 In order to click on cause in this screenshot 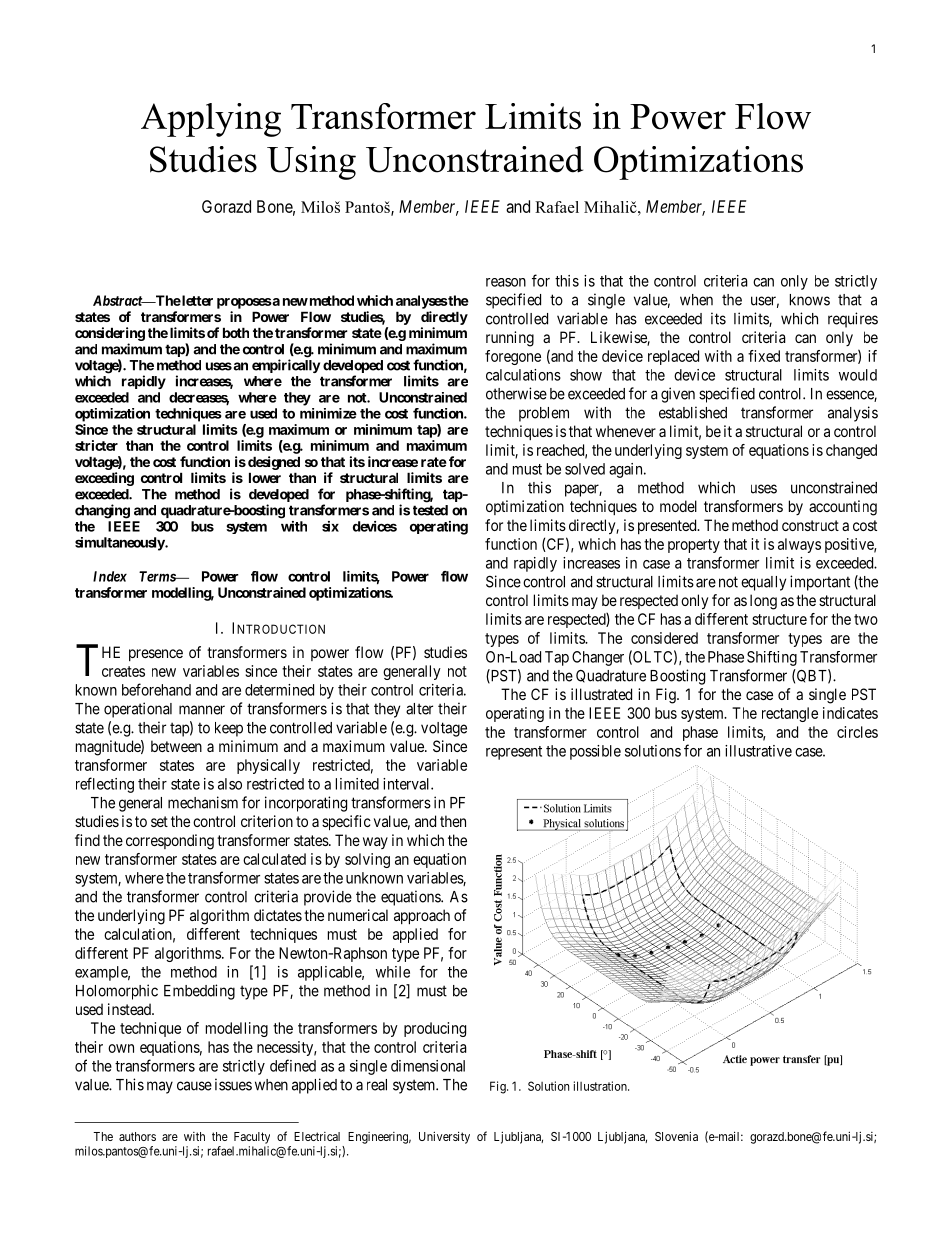, I will do `click(194, 1086)`.
